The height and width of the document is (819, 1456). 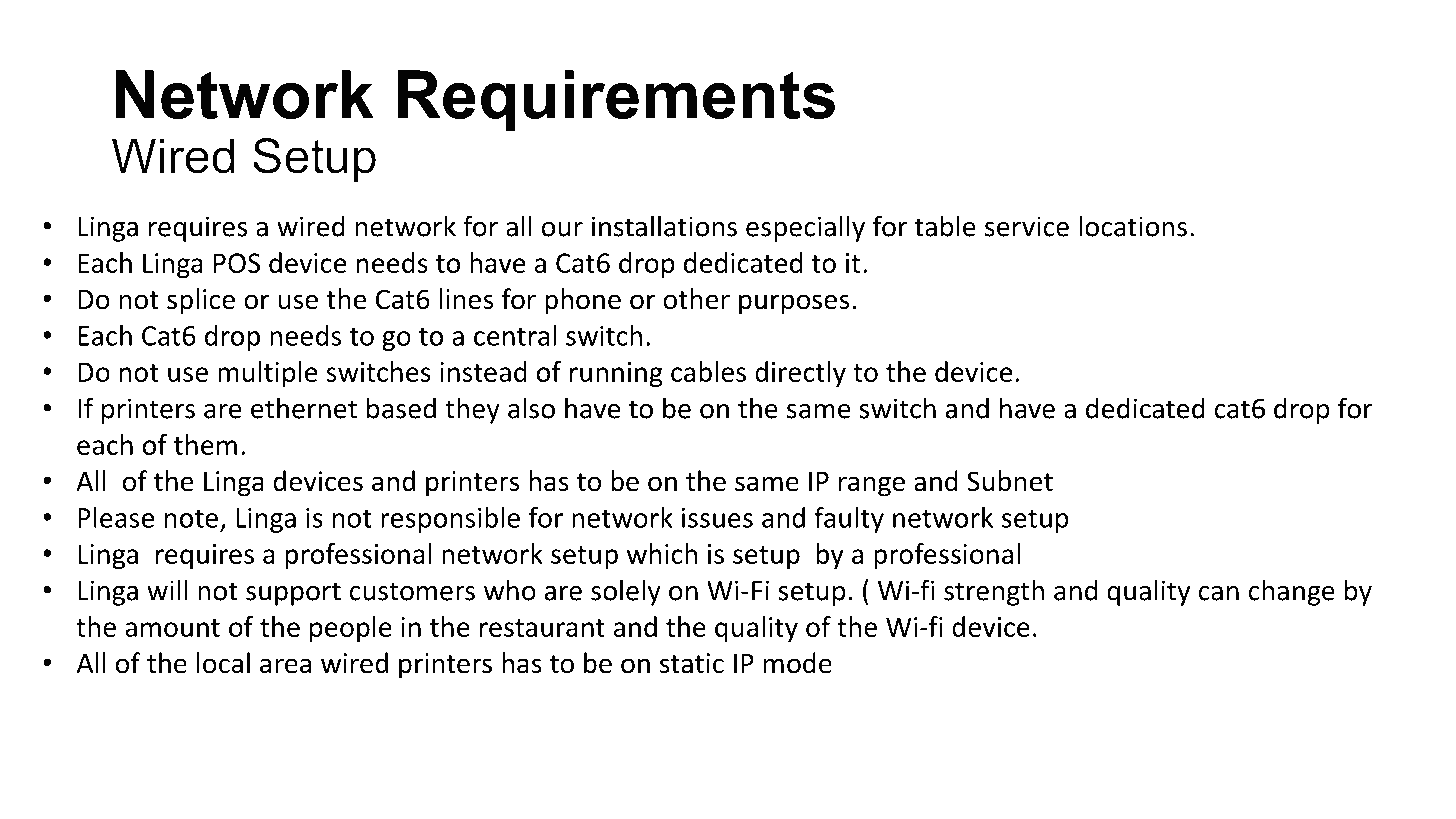 I want to click on installations, so click(x=664, y=226).
